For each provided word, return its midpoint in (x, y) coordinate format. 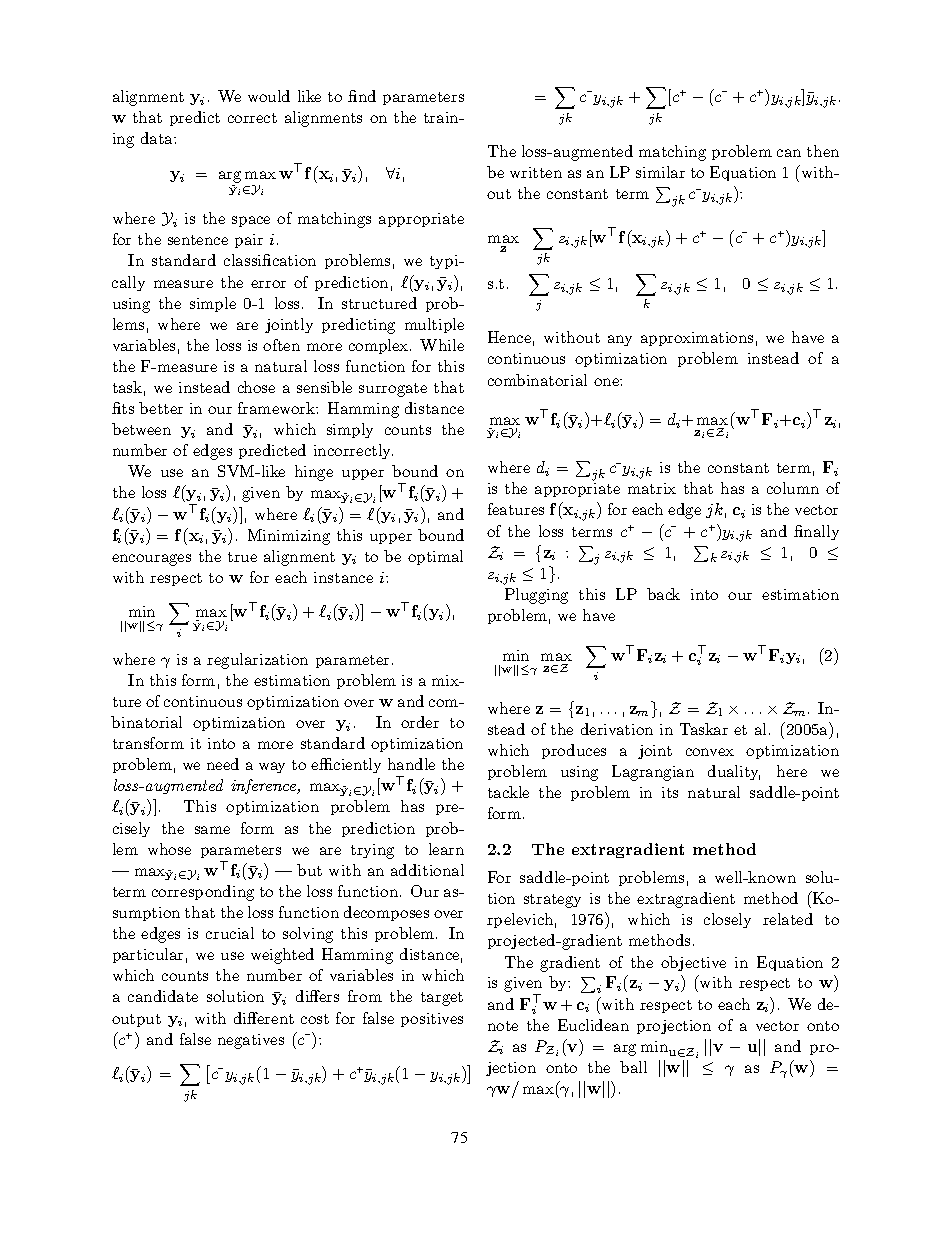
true (242, 557)
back (663, 594)
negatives (251, 1041)
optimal (435, 557)
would (269, 96)
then (823, 151)
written (536, 172)
